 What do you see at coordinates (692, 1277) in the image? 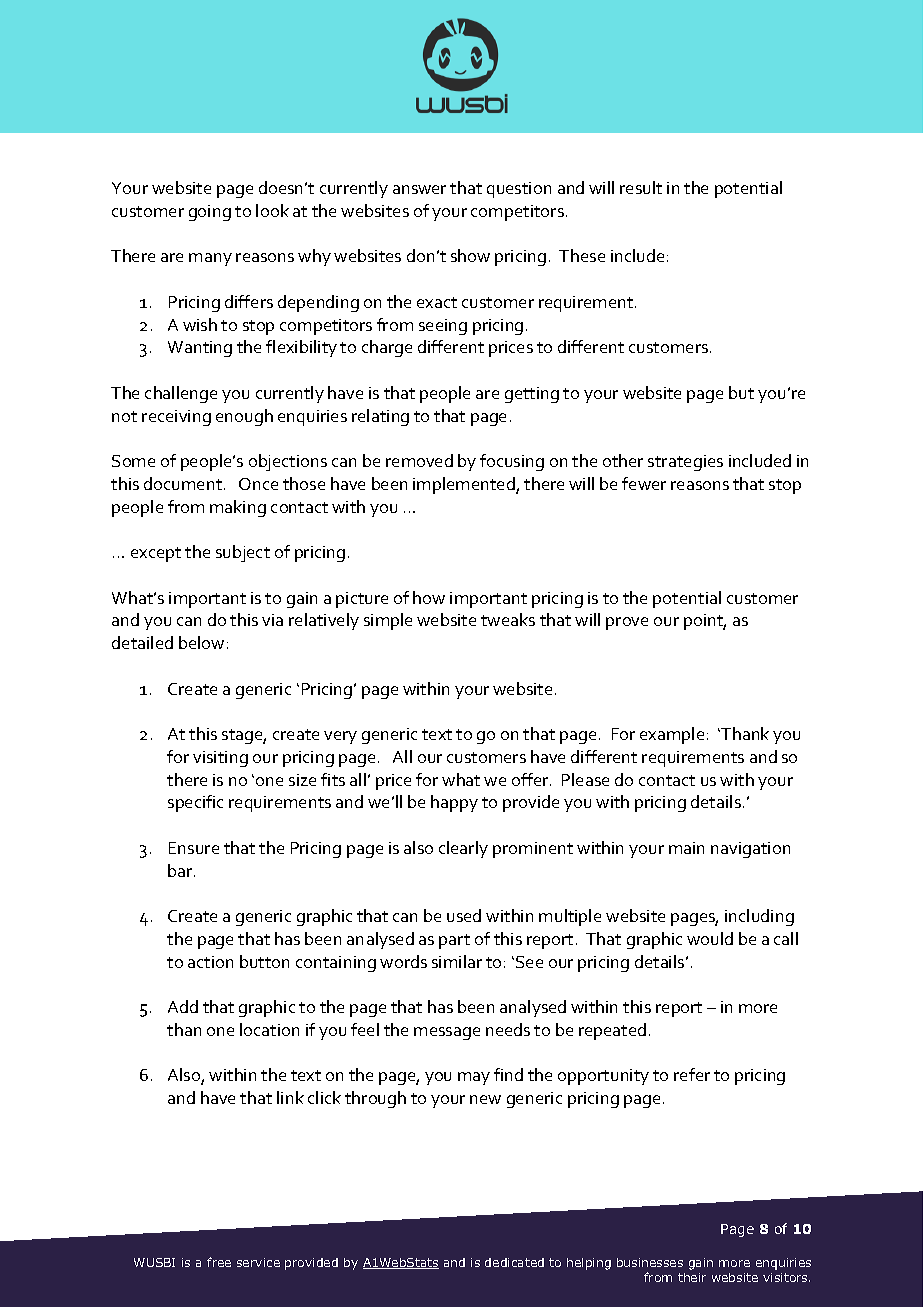
I see `their` at bounding box center [692, 1277].
